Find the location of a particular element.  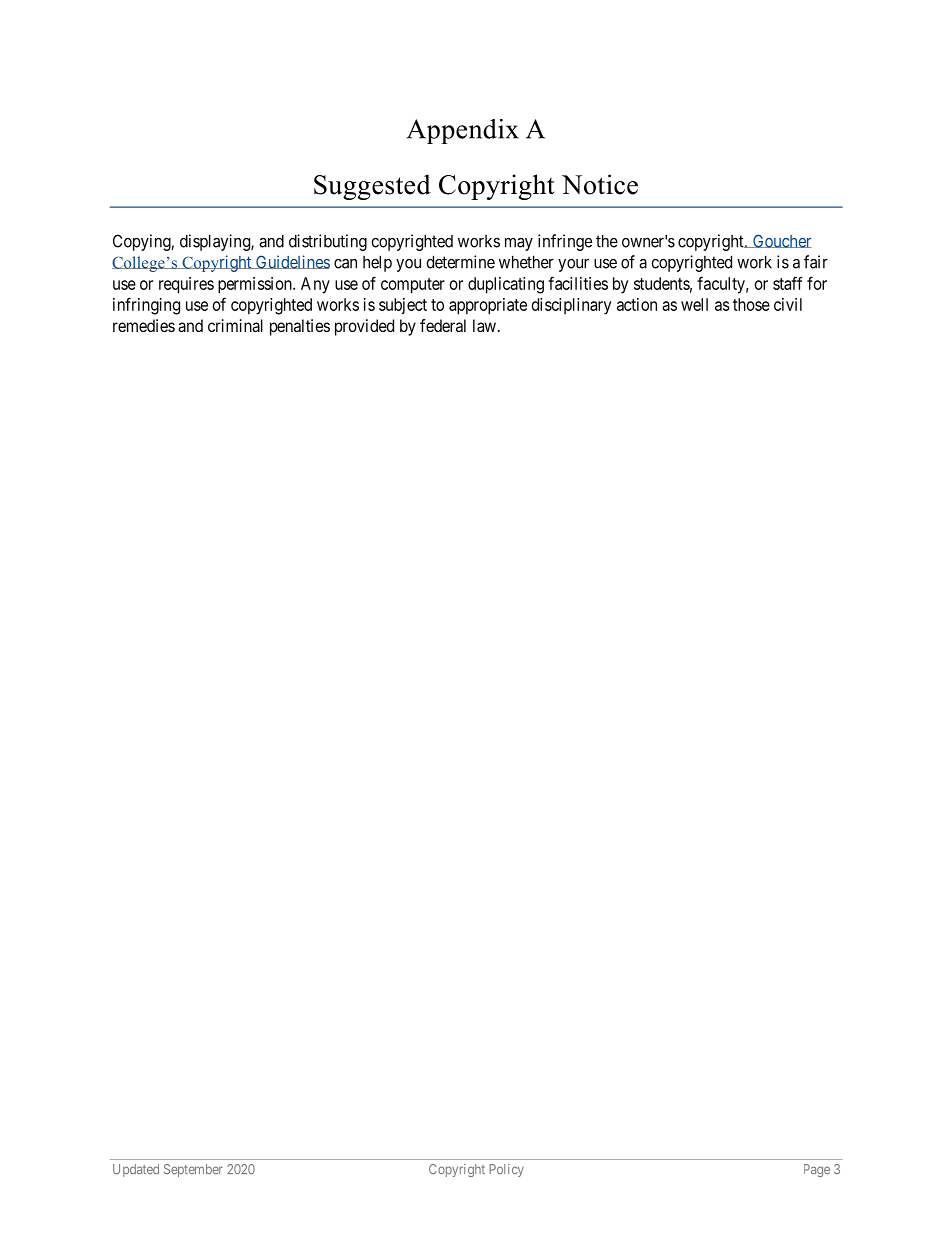

those is located at coordinates (751, 304).
